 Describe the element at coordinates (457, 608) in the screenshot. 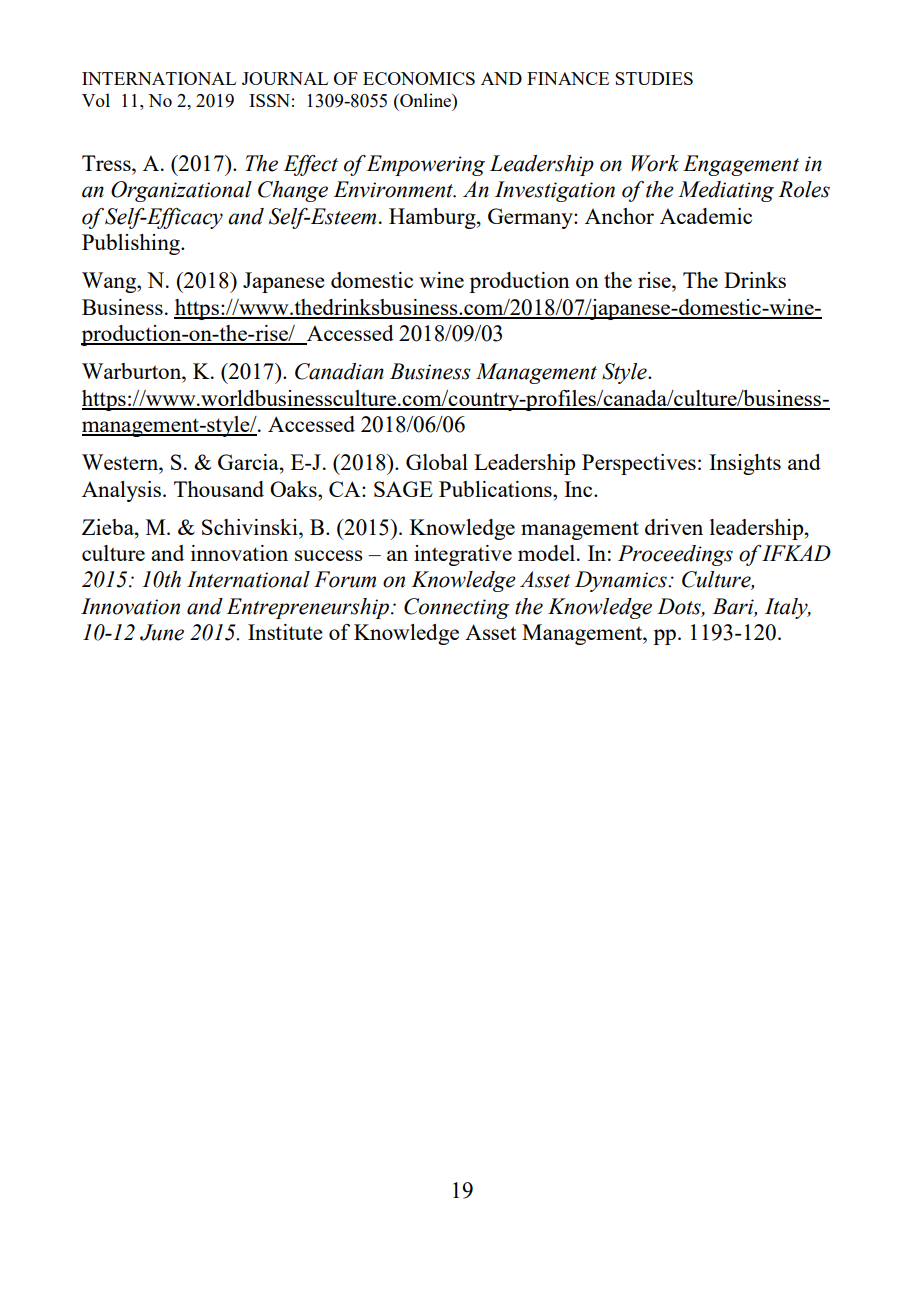

I see `Connecting` at that location.
